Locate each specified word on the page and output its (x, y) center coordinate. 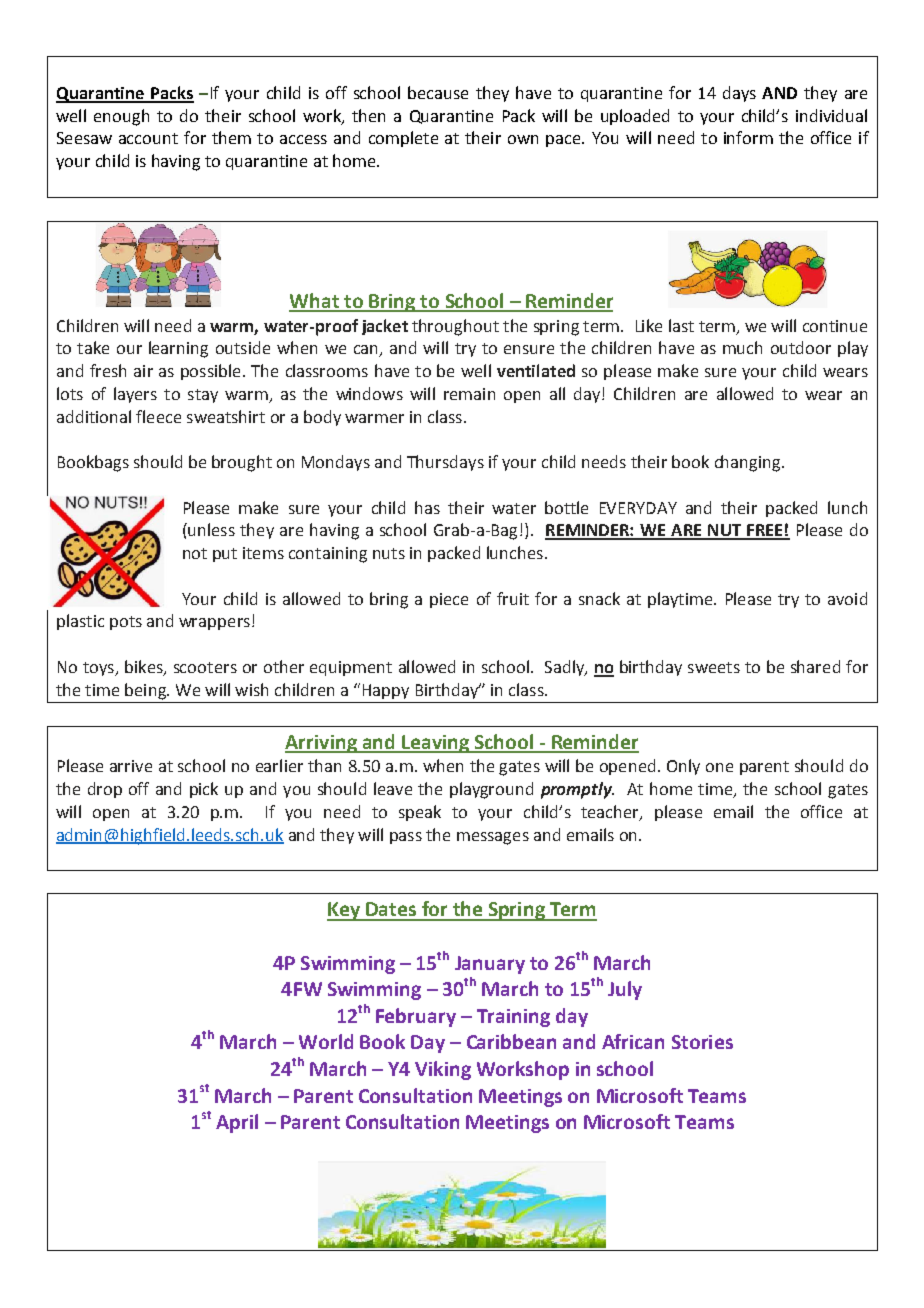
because (438, 92)
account (148, 138)
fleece (158, 416)
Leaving (436, 744)
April (237, 1123)
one (719, 767)
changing (749, 463)
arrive (131, 766)
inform (748, 137)
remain (469, 394)
